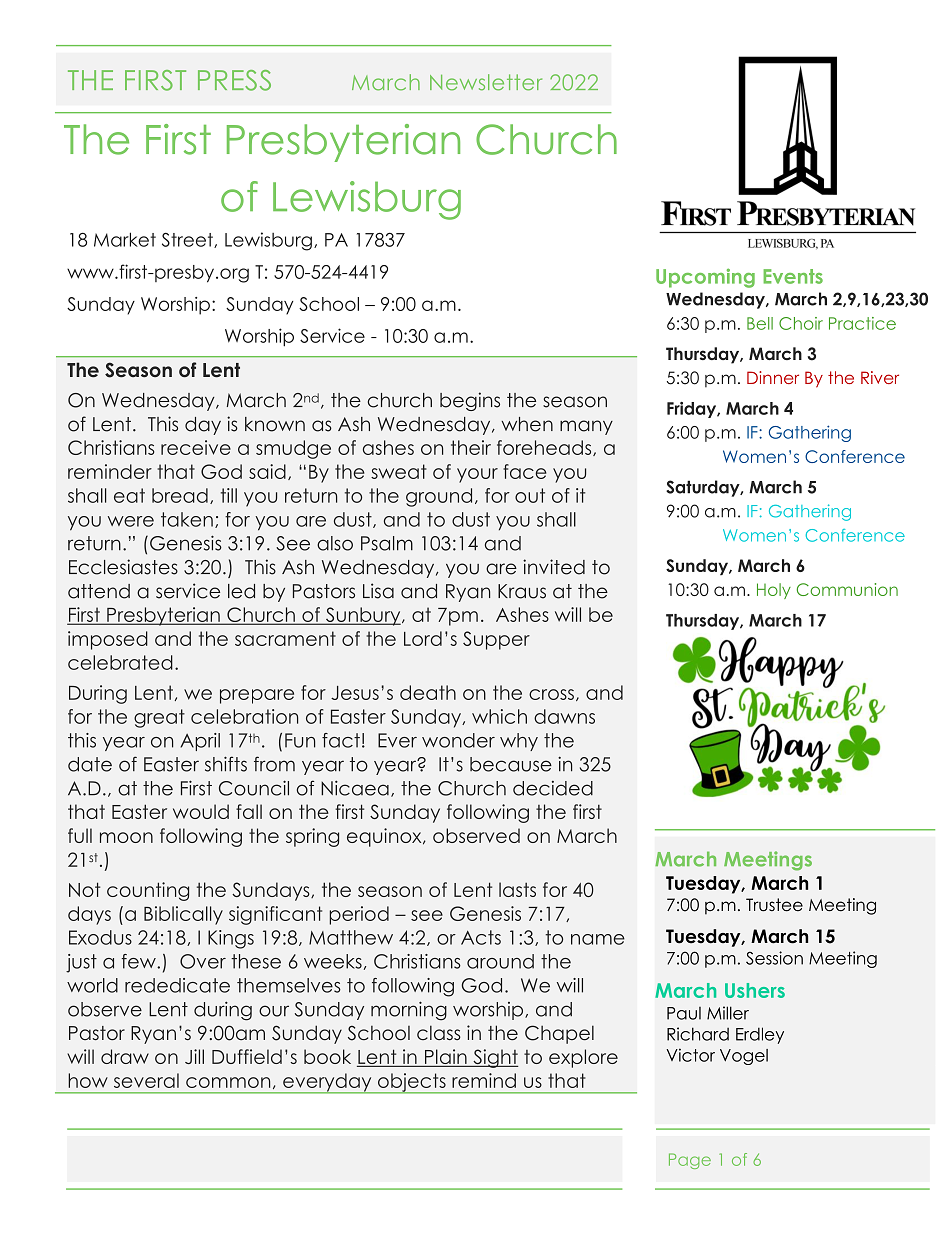 This document has width=952, height=1233. I want to click on objects, so click(412, 1083).
